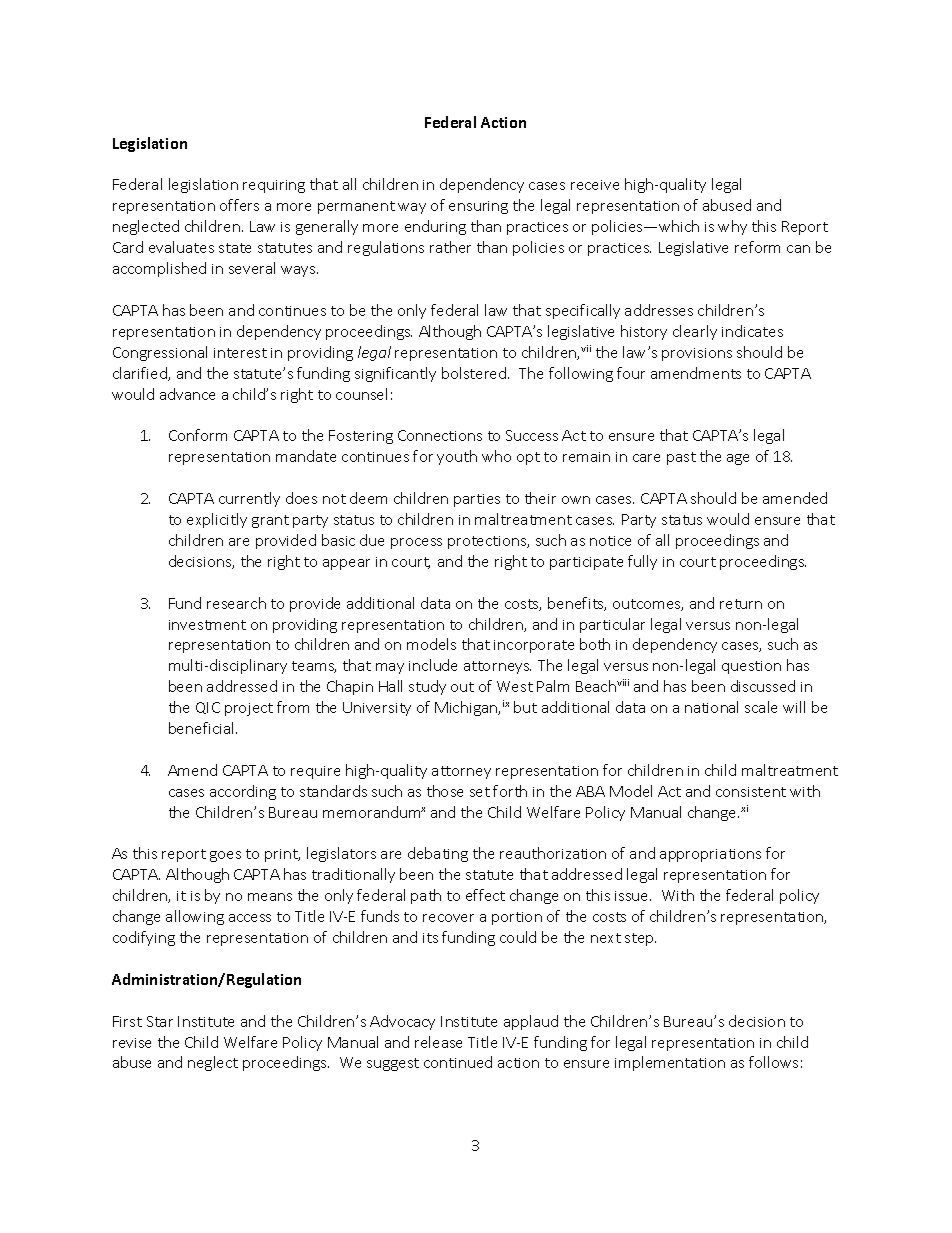 The width and height of the image is (952, 1233). Describe the element at coordinates (160, 1021) in the image. I see `Star` at that location.
